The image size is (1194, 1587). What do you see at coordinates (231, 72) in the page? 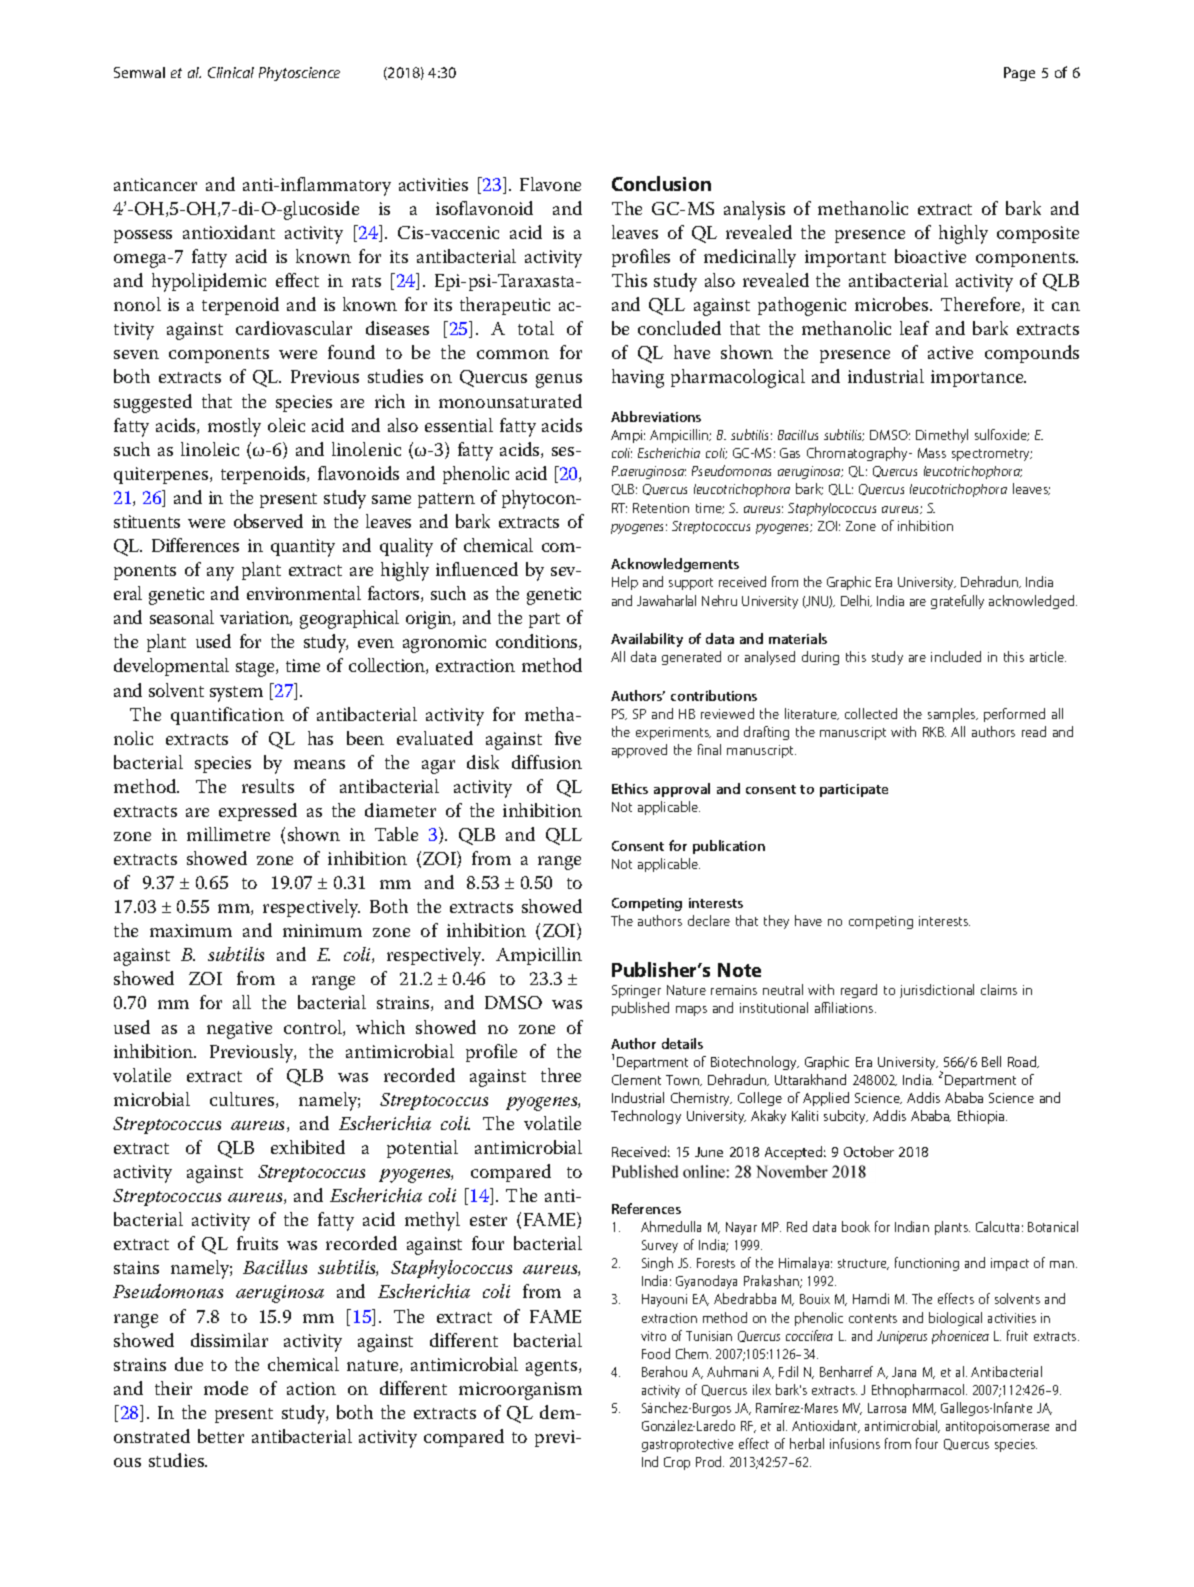
I see `Clinical` at bounding box center [231, 72].
